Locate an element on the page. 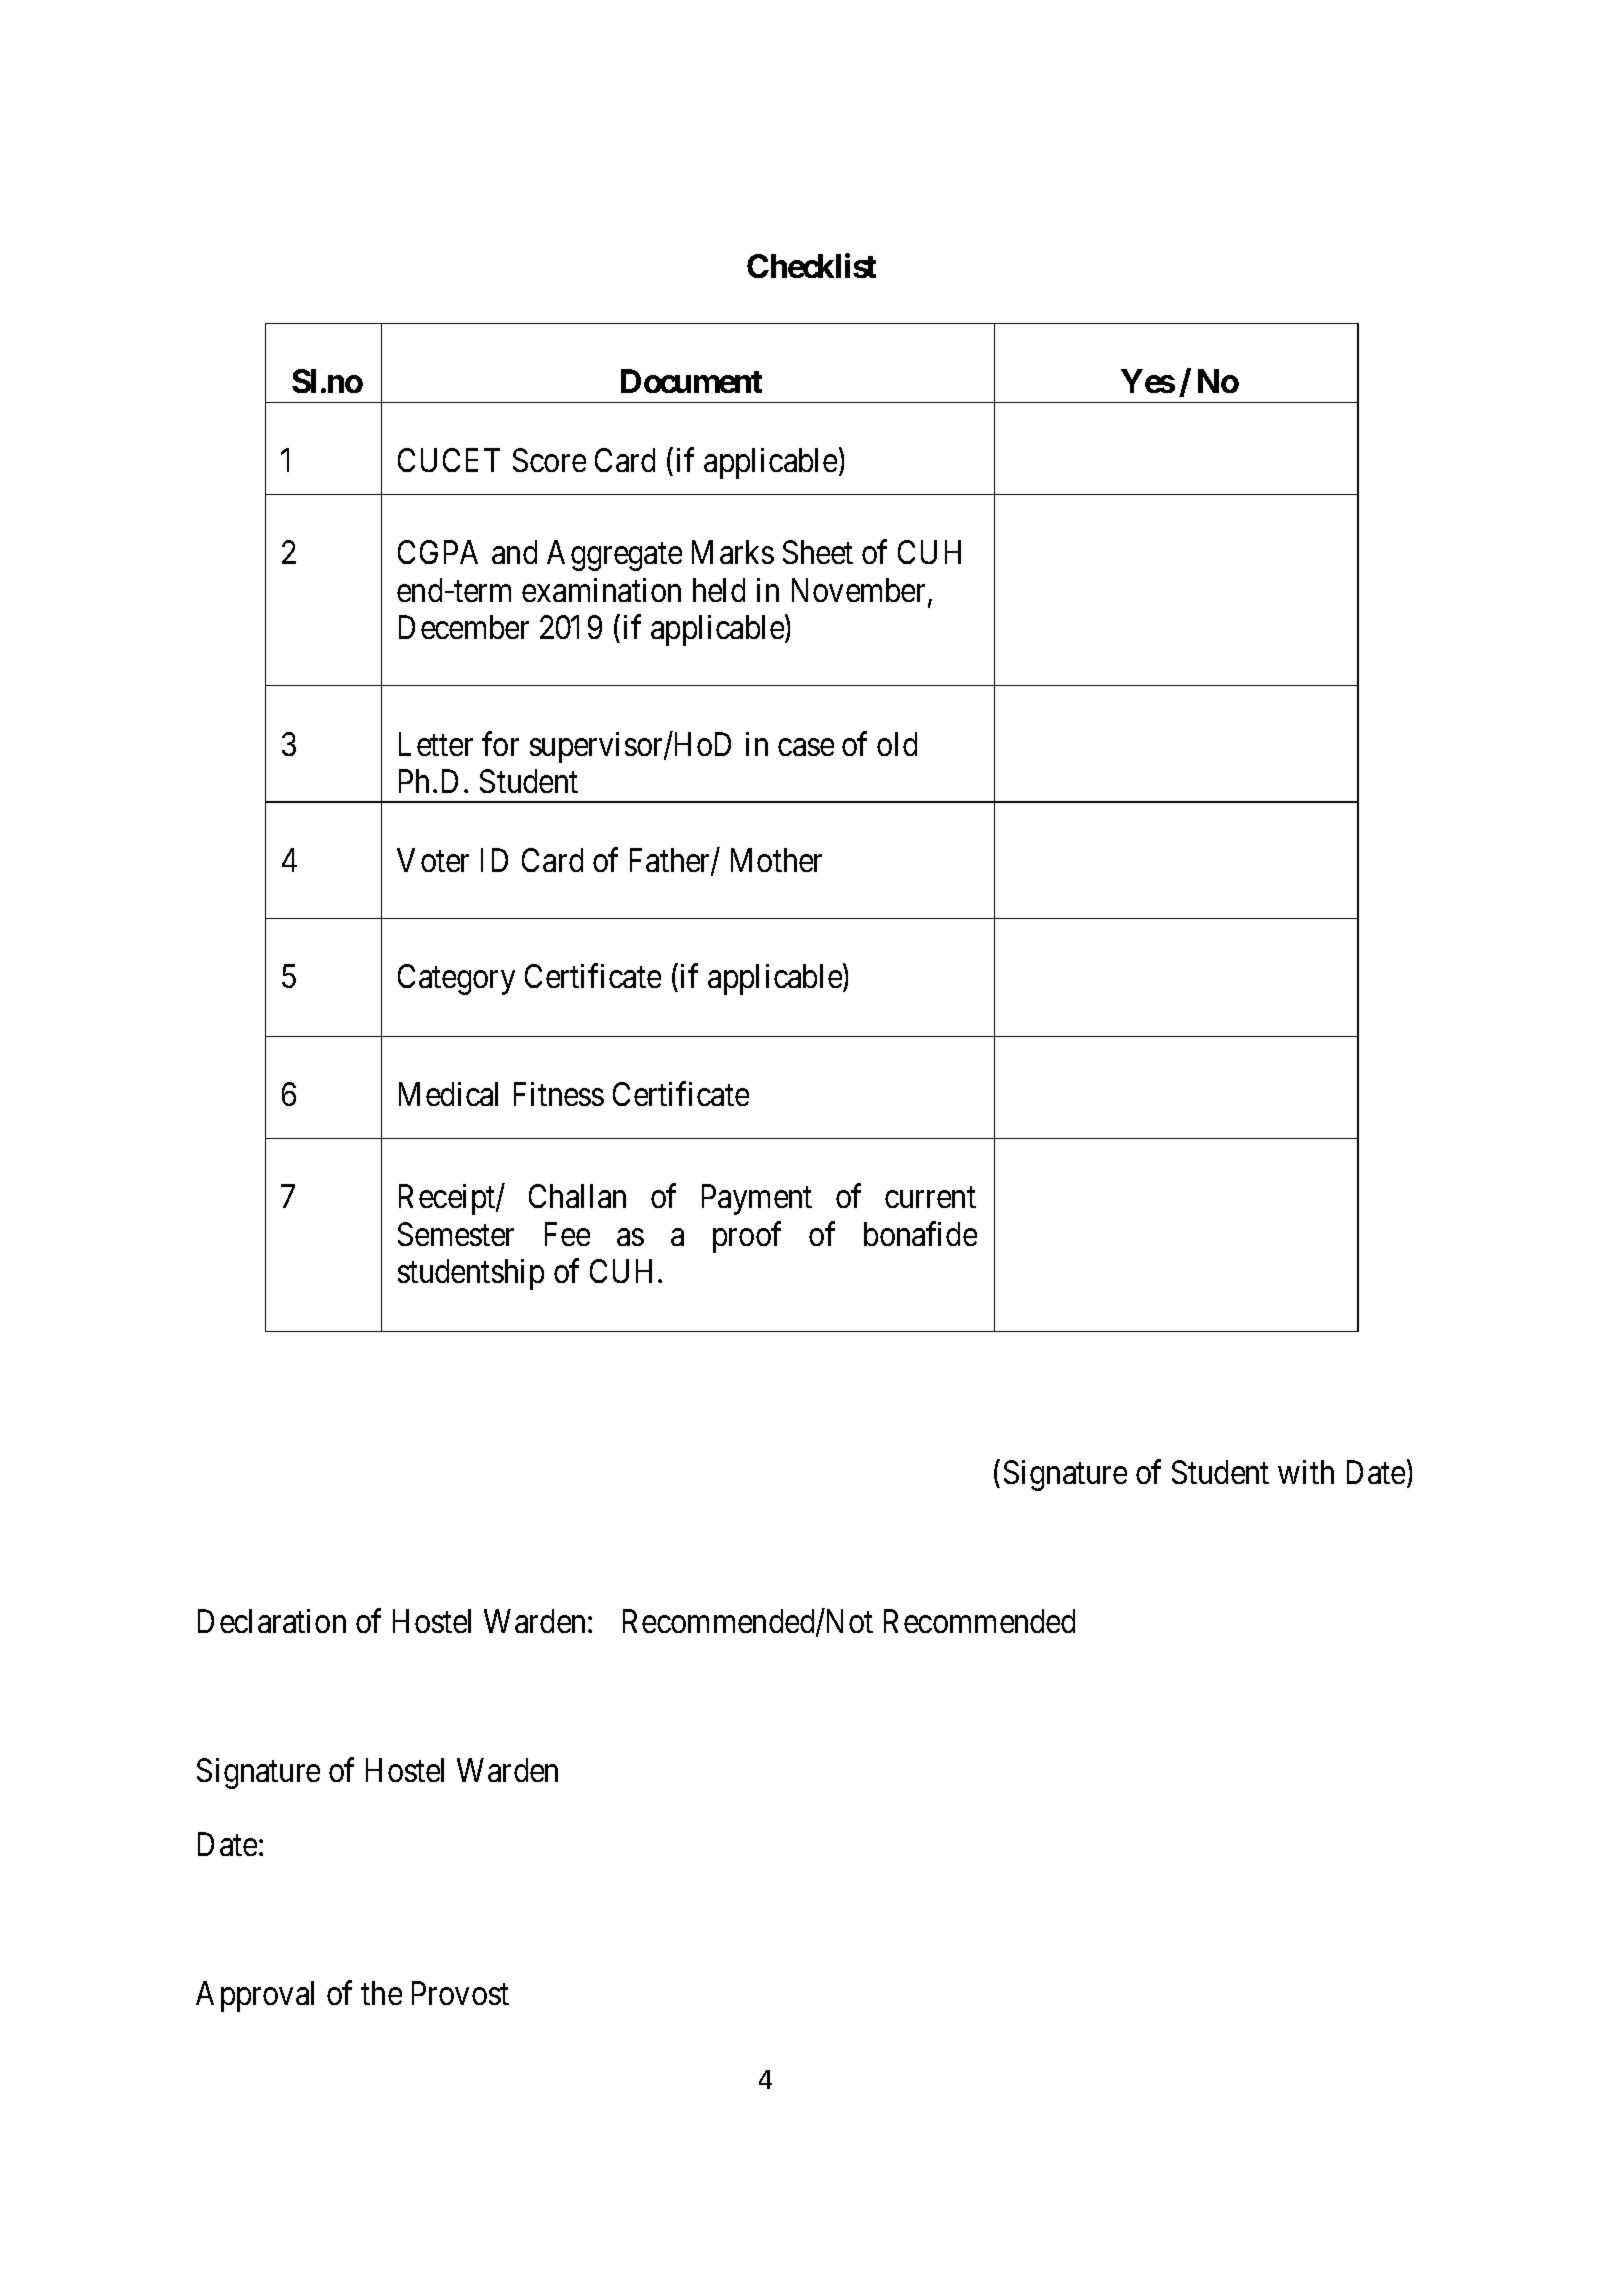 Image resolution: width=1614 pixels, height=2283 pixels. Score is located at coordinates (549, 460).
